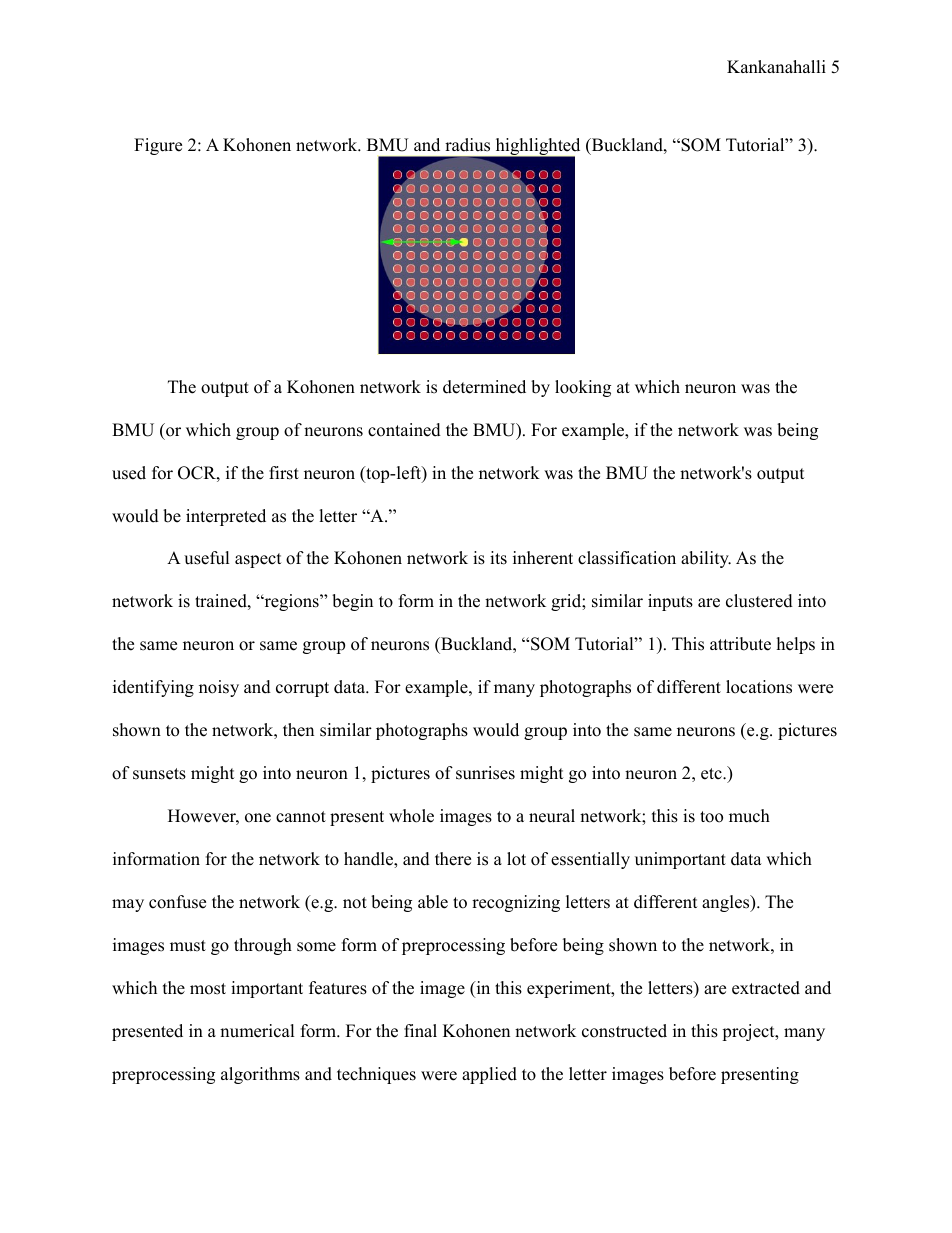 This image has height=1233, width=952. What do you see at coordinates (712, 774) in the image?
I see `etc` at bounding box center [712, 774].
